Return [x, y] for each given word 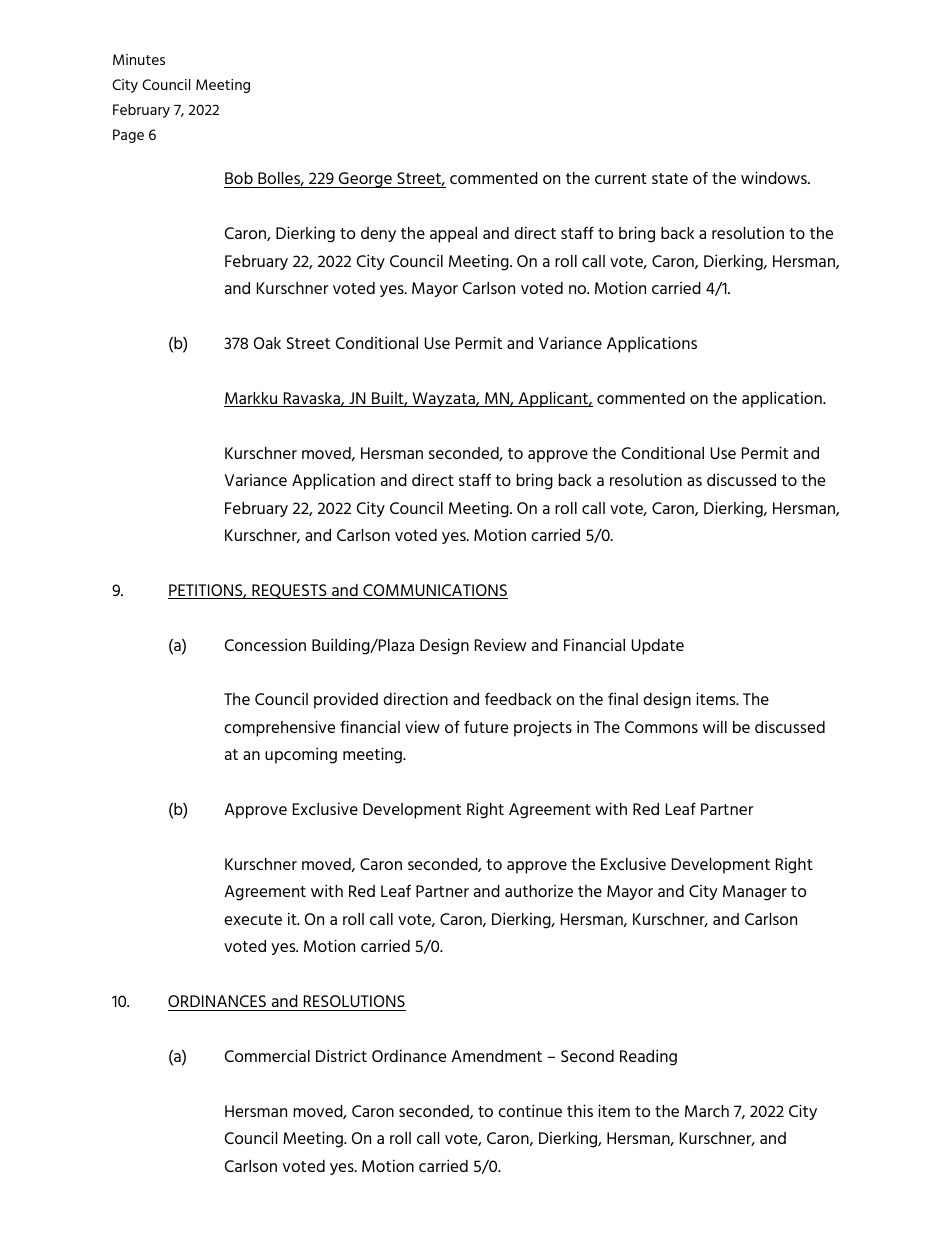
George [365, 180]
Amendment [496, 1056]
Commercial [267, 1055]
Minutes [139, 59]
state [670, 178]
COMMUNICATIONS [434, 591]
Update [658, 647]
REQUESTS [289, 591]
